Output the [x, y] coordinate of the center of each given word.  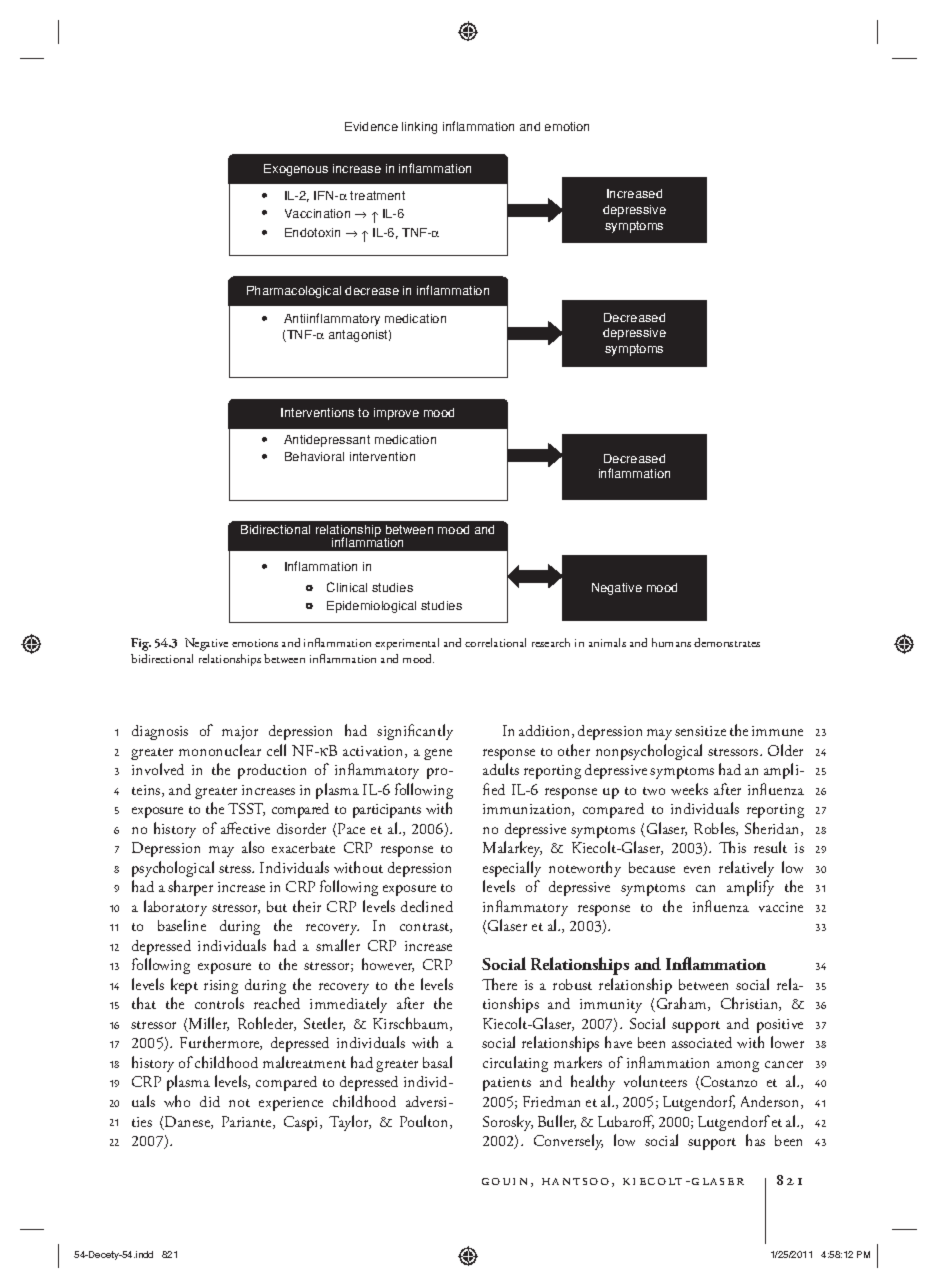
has [755, 1140]
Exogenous [296, 170]
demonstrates [727, 642]
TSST [246, 809]
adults [501, 769]
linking [419, 128]
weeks [689, 789]
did [210, 1101]
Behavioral [314, 456]
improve [396, 414]
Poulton [425, 1122]
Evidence [371, 126]
